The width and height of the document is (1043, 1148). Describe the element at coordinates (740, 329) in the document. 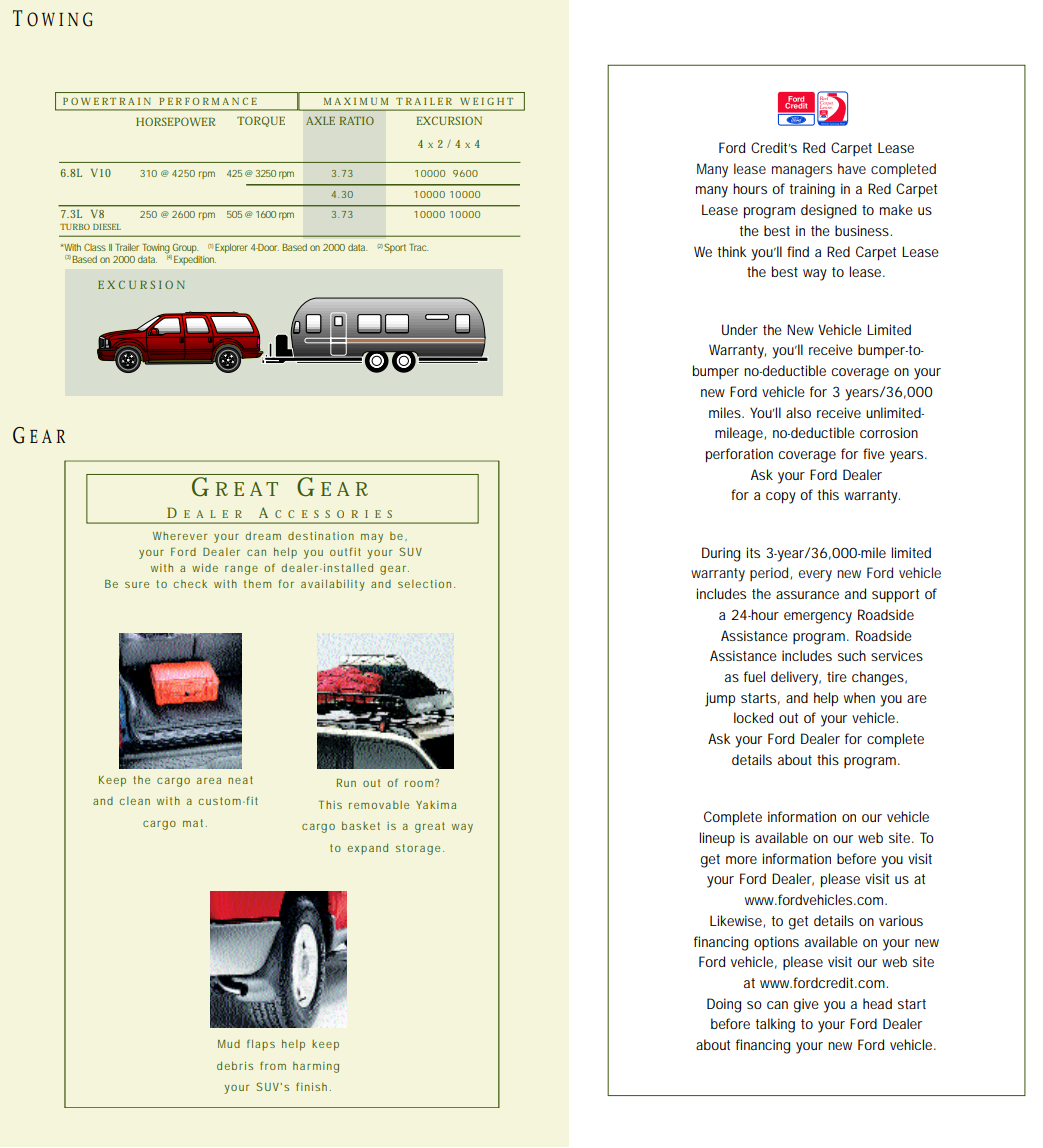

I see `Under` at that location.
